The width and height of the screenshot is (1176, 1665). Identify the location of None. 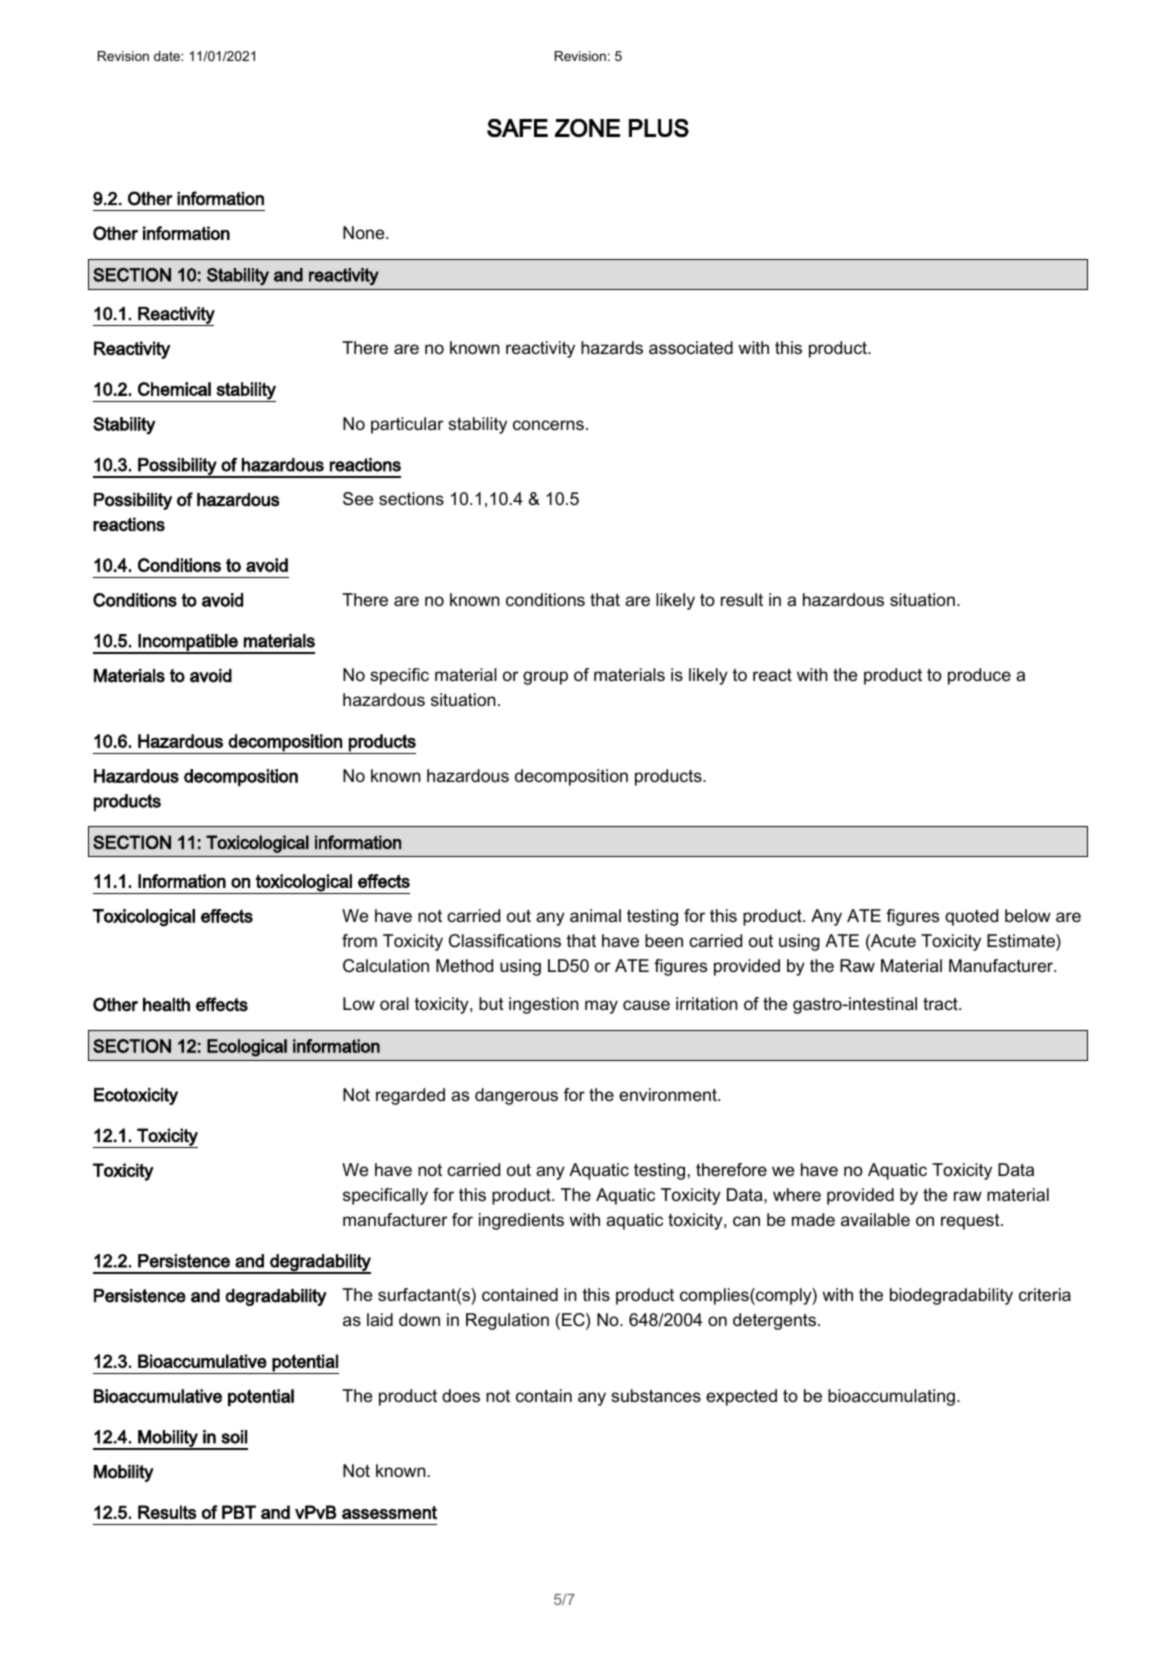
(365, 232).
